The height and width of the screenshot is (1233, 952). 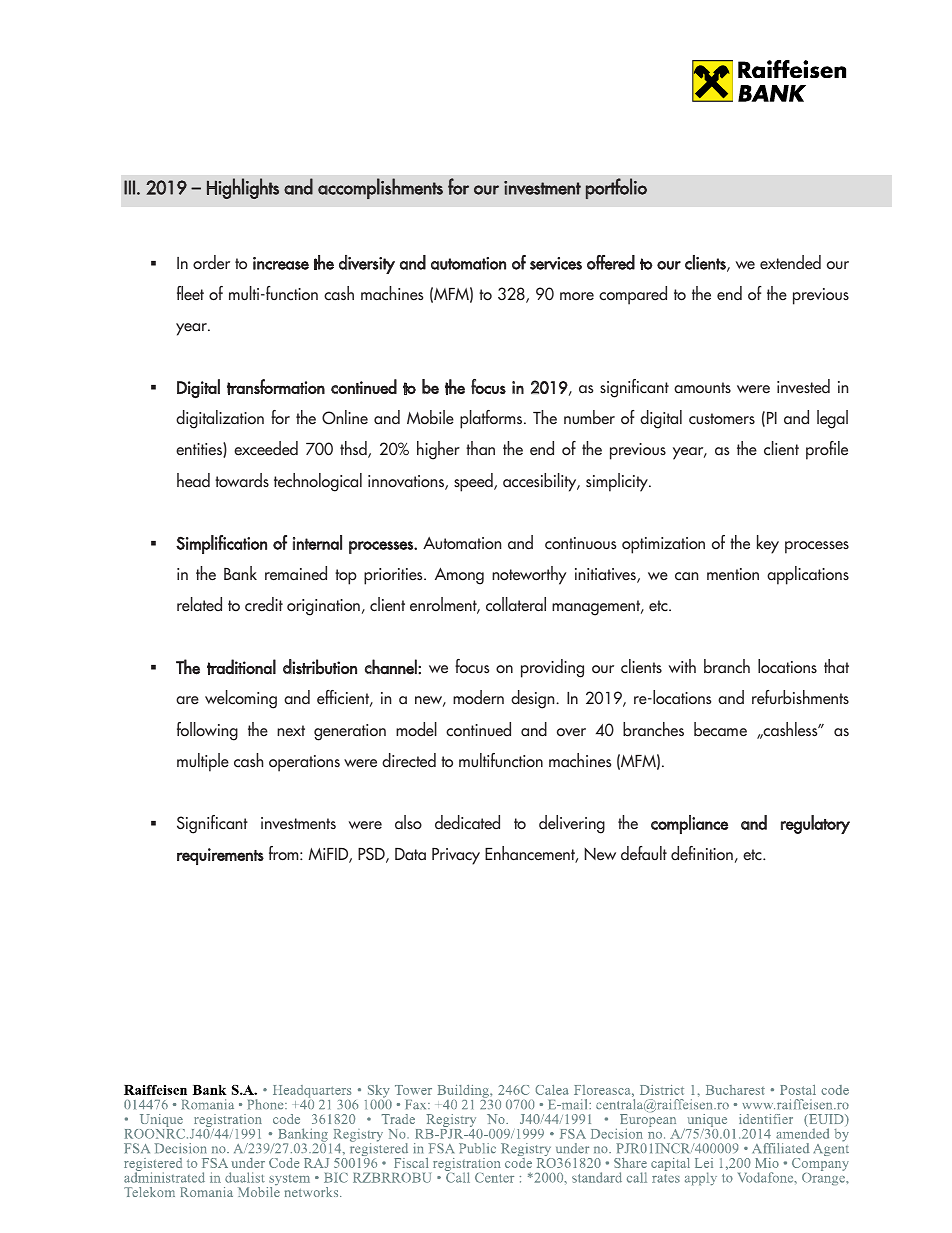 What do you see at coordinates (790, 262) in the screenshot?
I see `extended` at bounding box center [790, 262].
